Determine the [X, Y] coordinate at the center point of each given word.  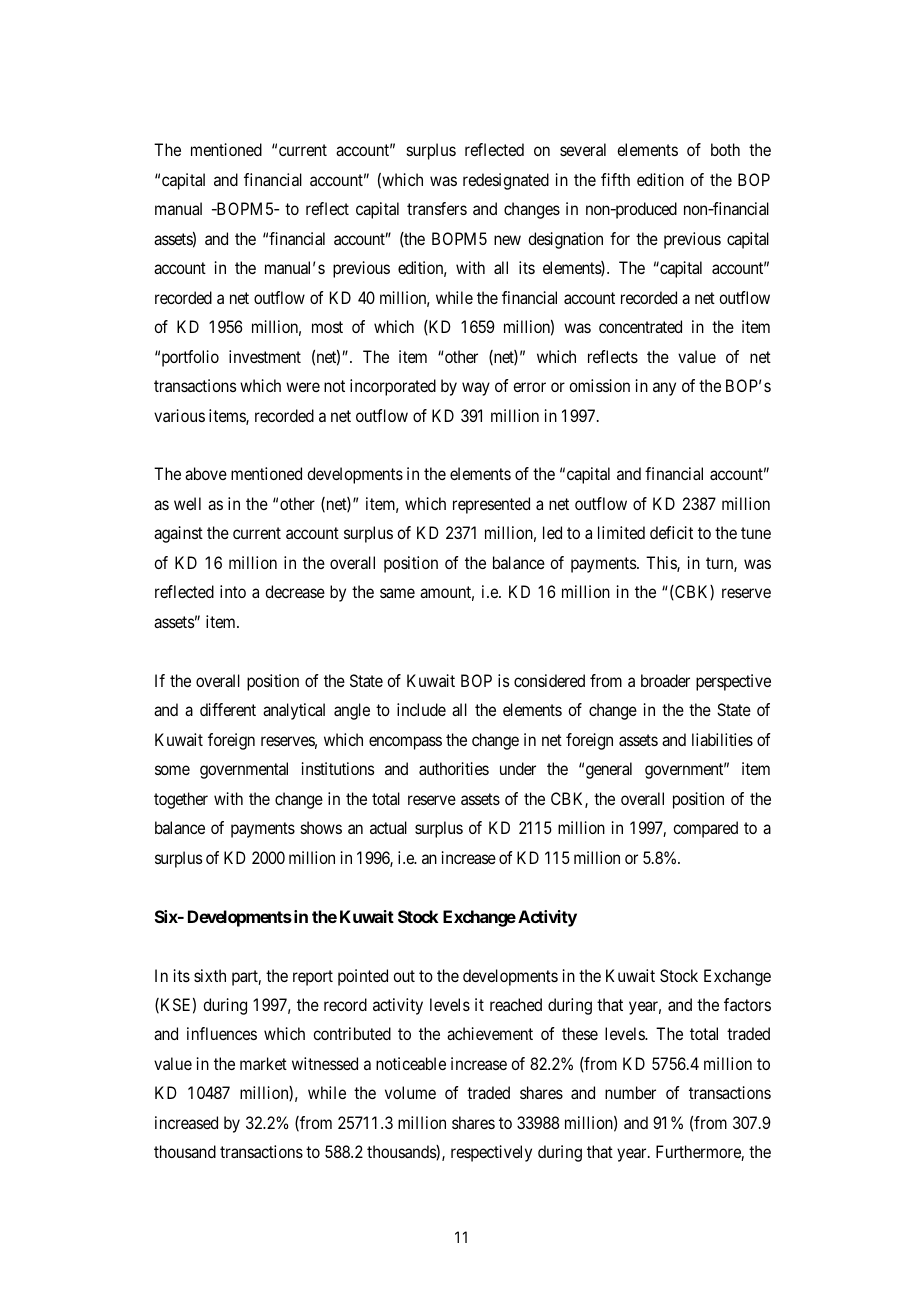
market [263, 1063]
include [421, 709]
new [507, 240]
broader [665, 680]
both [725, 149]
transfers [437, 208]
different [228, 709]
